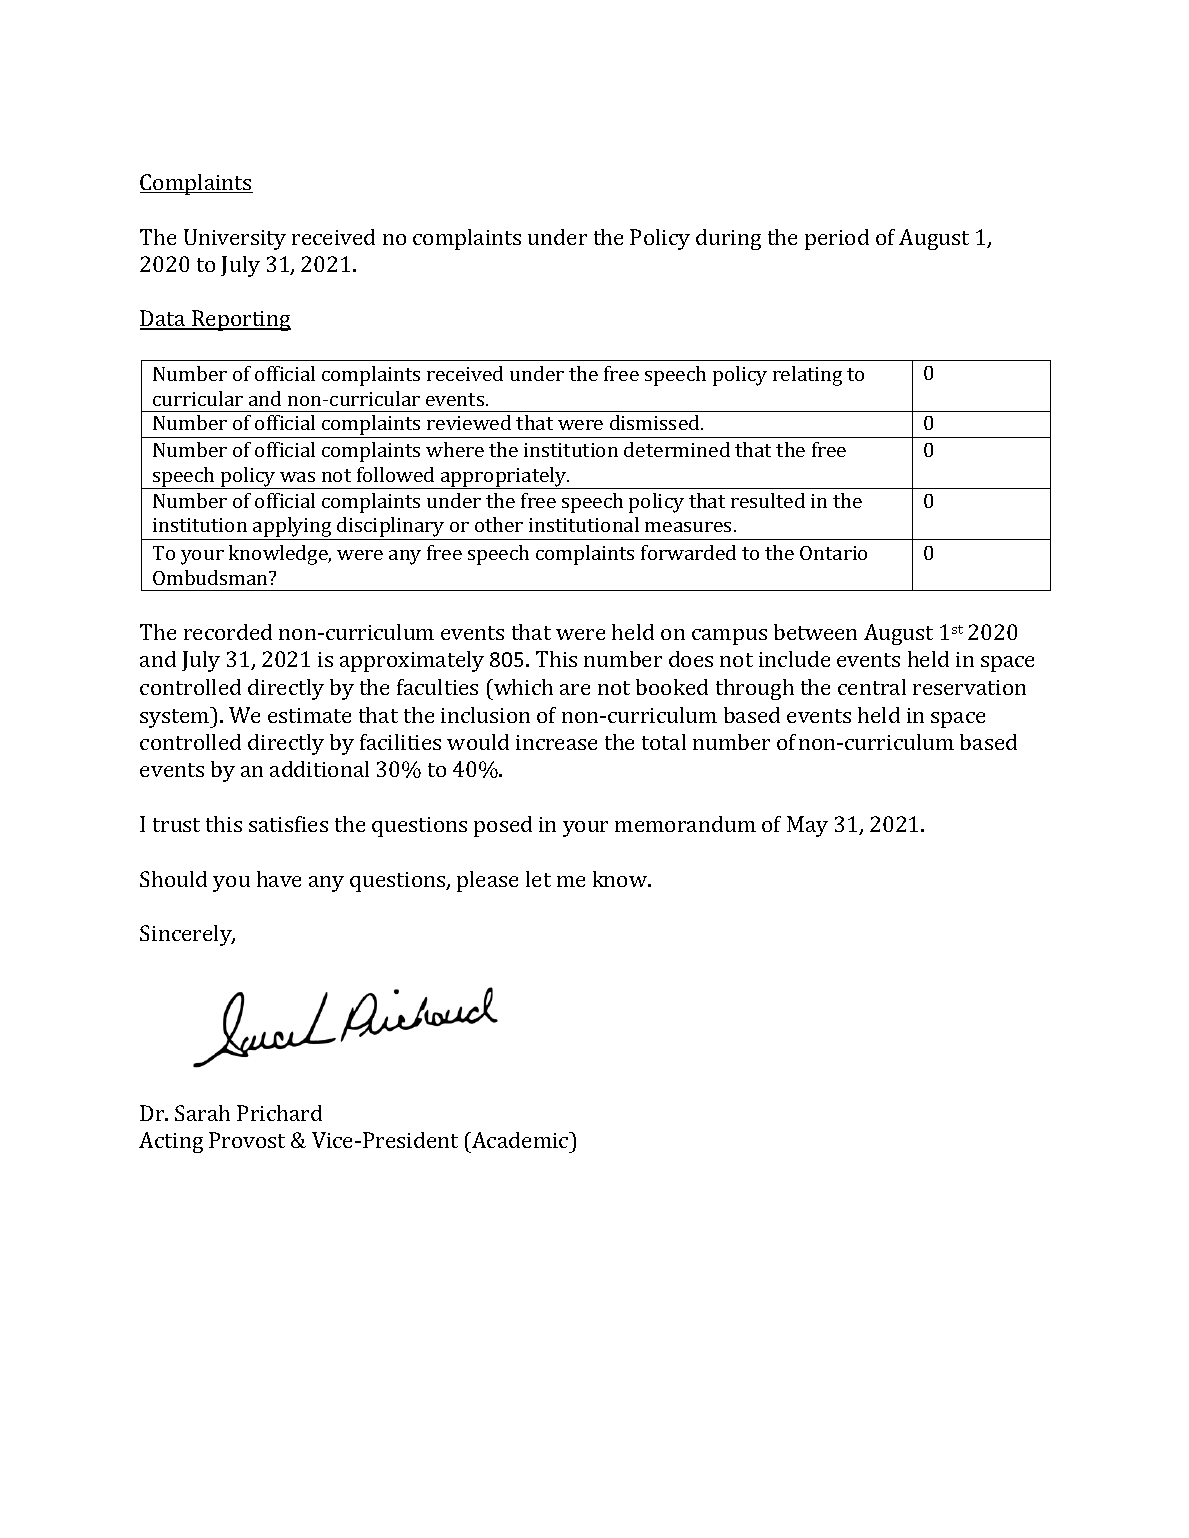 This image has height=1538, width=1189. I want to click on appropriately, so click(504, 478).
